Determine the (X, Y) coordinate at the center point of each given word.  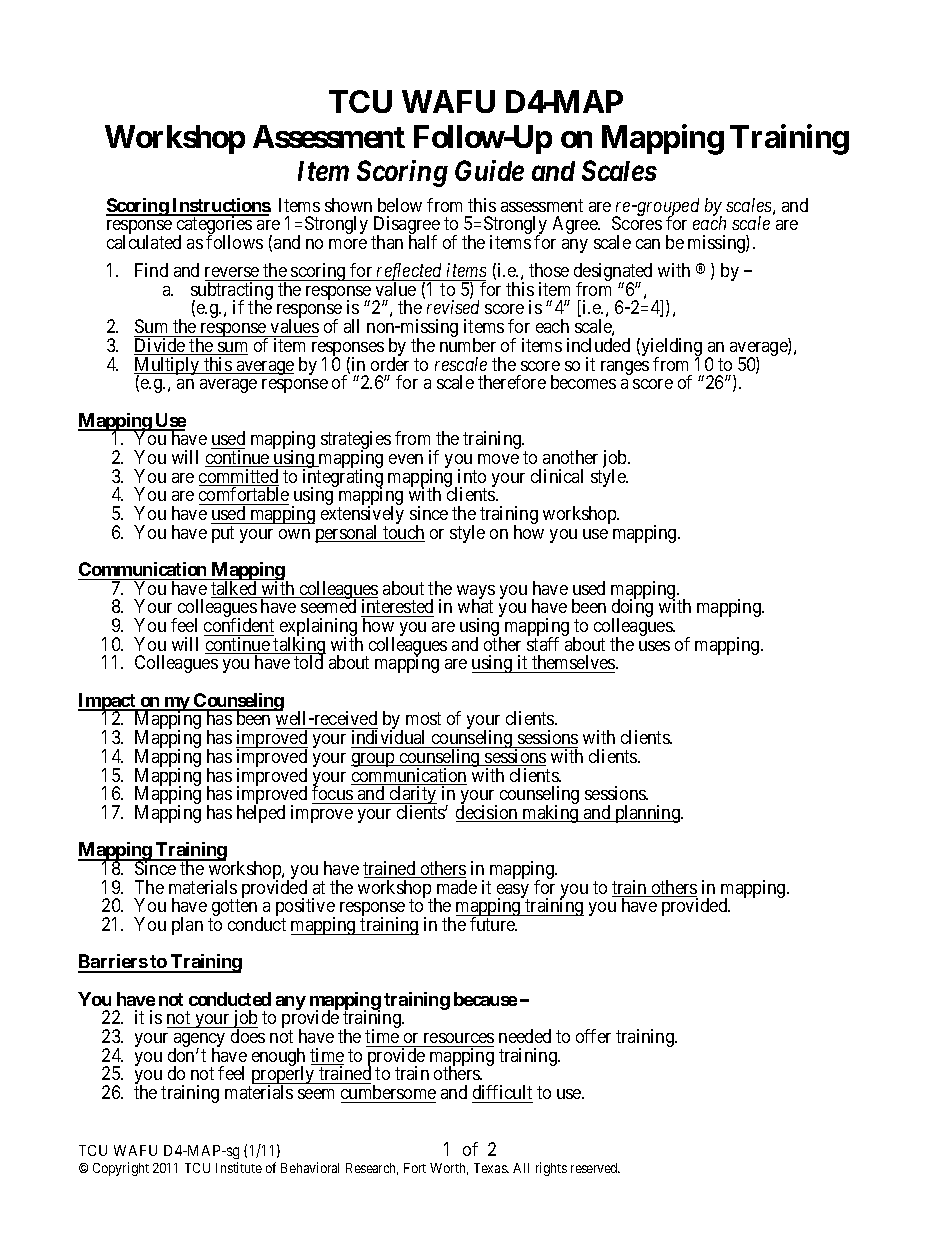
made (457, 887)
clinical (557, 476)
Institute (239, 1167)
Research (372, 1169)
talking (299, 647)
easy (513, 892)
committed (239, 477)
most (423, 719)
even (406, 459)
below (400, 205)
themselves (573, 664)
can (648, 244)
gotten (233, 909)
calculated (144, 242)
